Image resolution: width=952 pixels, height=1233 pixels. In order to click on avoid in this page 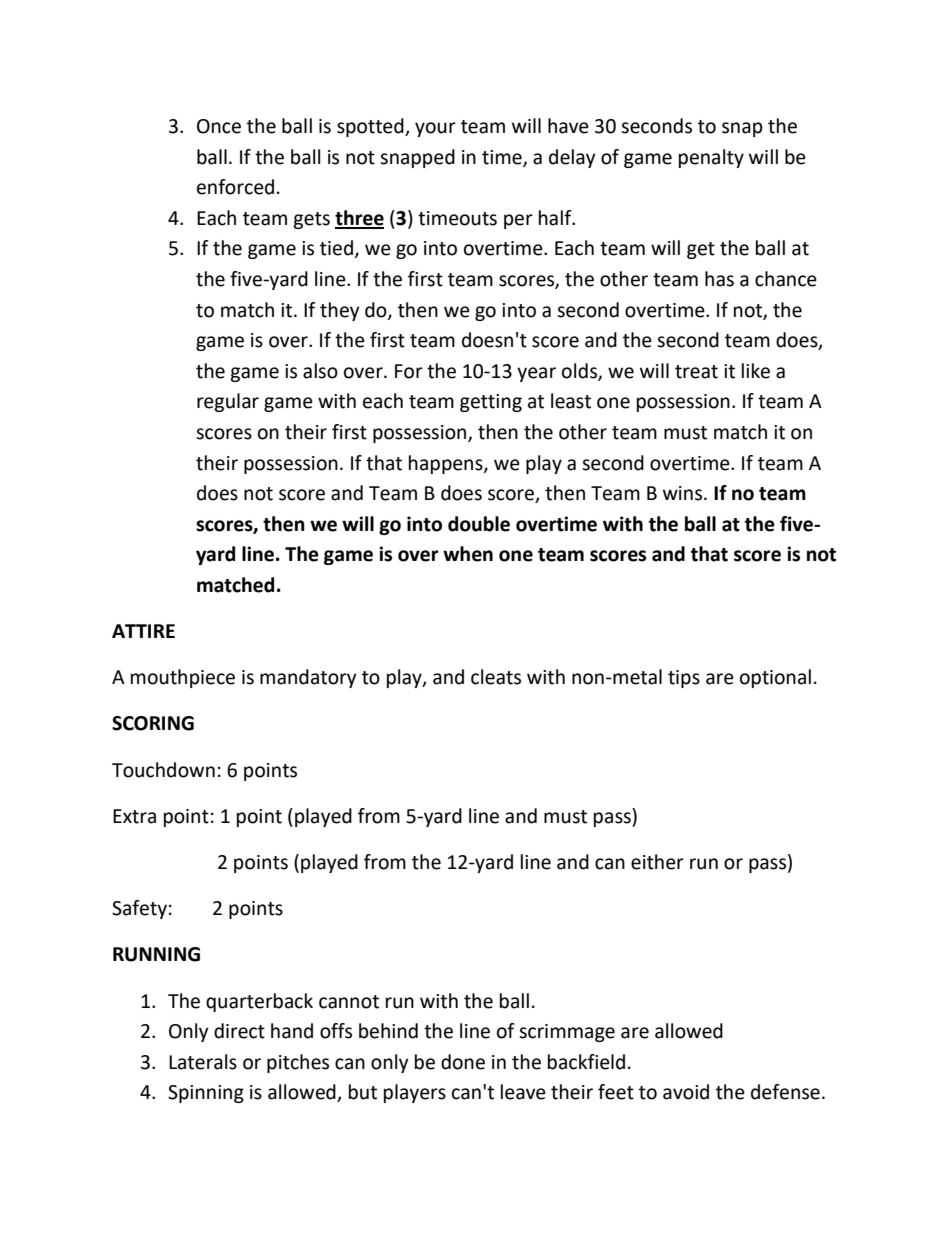, I will do `click(686, 1092)`.
